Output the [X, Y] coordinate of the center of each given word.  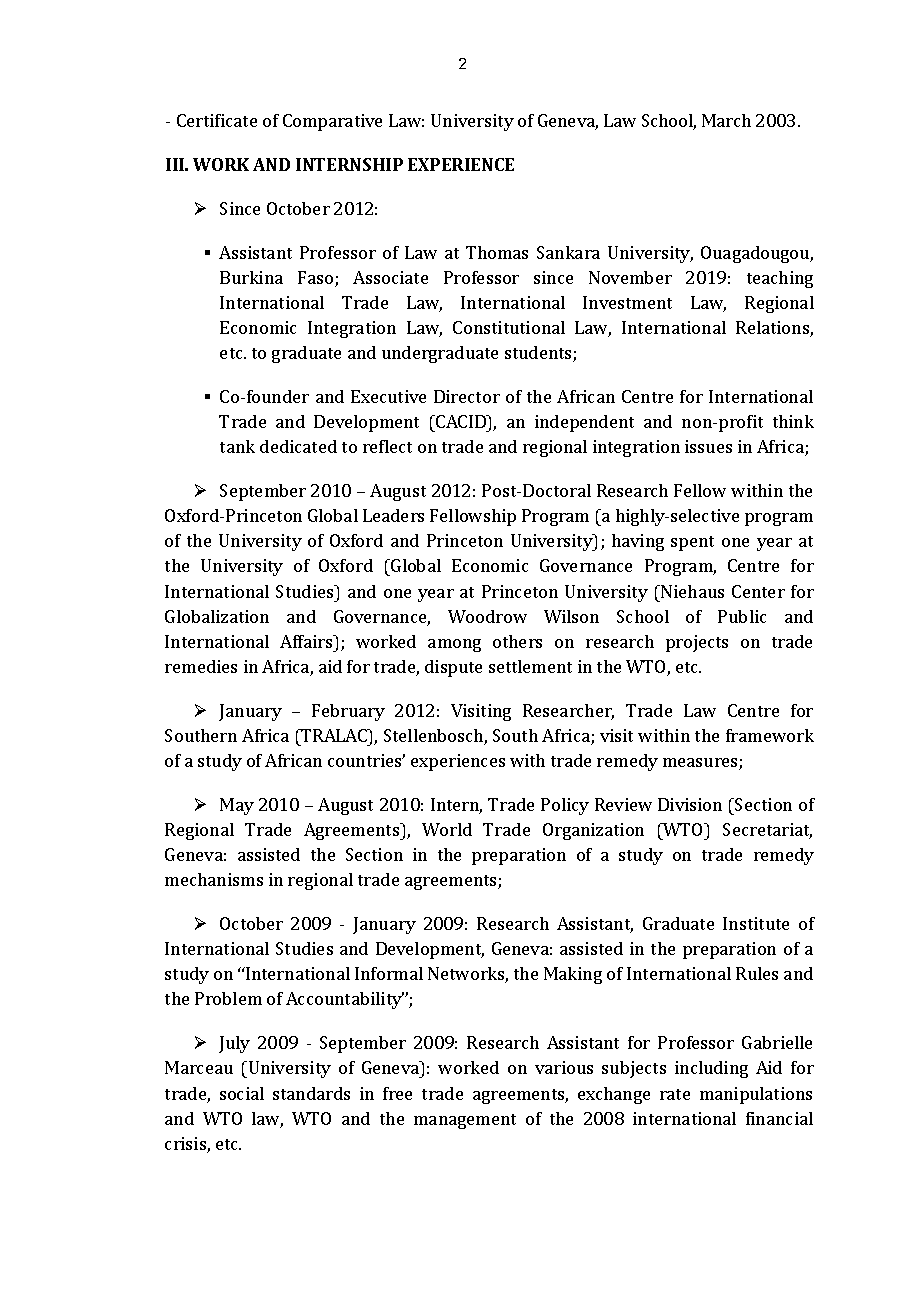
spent [692, 543]
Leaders [393, 515]
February [348, 712]
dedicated [298, 446]
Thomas [497, 252]
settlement [530, 666]
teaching [780, 279]
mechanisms [214, 879]
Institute [756, 923]
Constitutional [509, 327]
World [447, 829]
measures [701, 764]
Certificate [217, 120]
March [726, 120]
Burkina [251, 277]
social [242, 1093]
